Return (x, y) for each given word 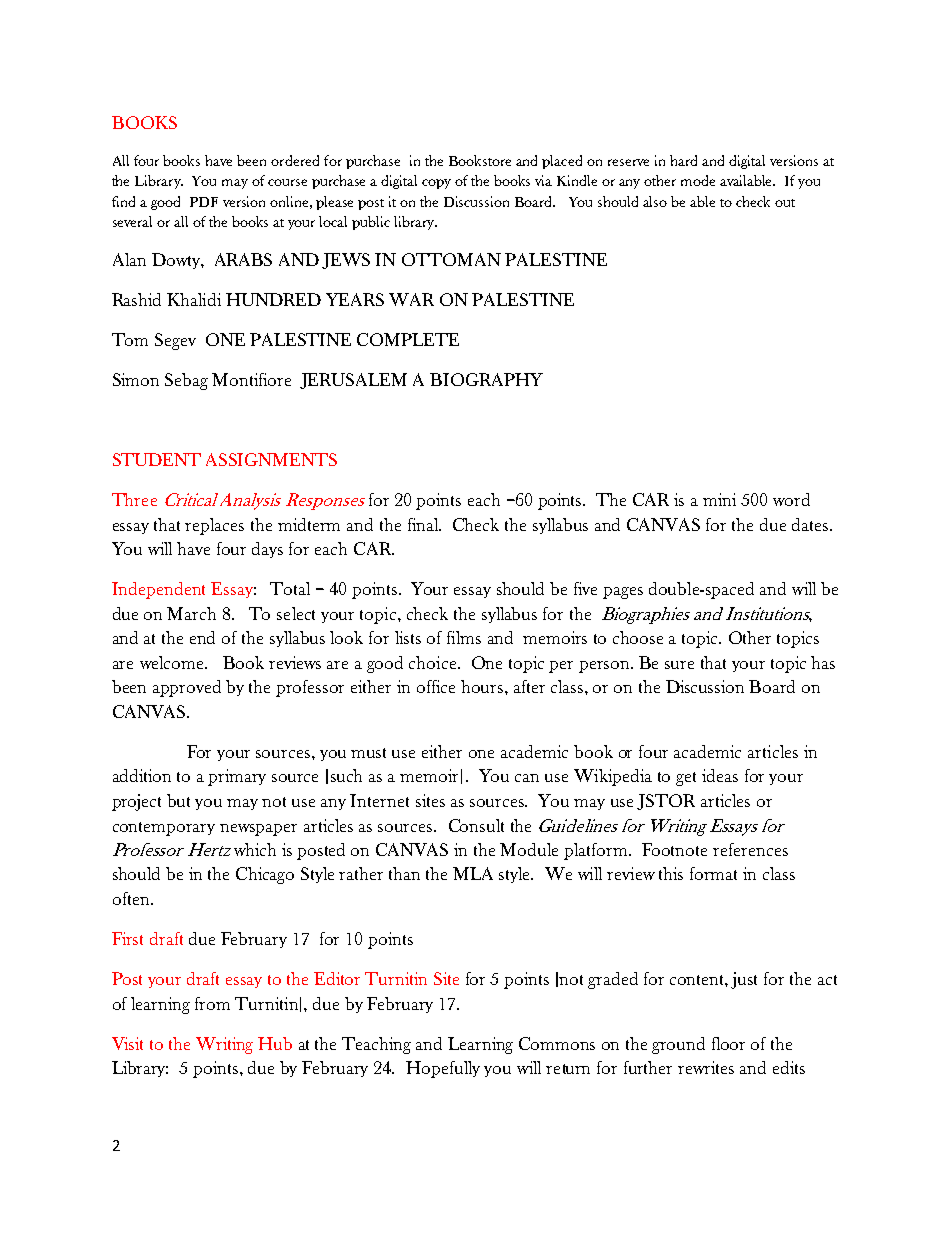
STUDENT (157, 459)
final (424, 524)
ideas (720, 775)
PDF (204, 202)
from (212, 1003)
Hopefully (443, 1069)
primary (237, 777)
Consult (476, 825)
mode (698, 180)
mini (719, 499)
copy (436, 184)
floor (728, 1043)
